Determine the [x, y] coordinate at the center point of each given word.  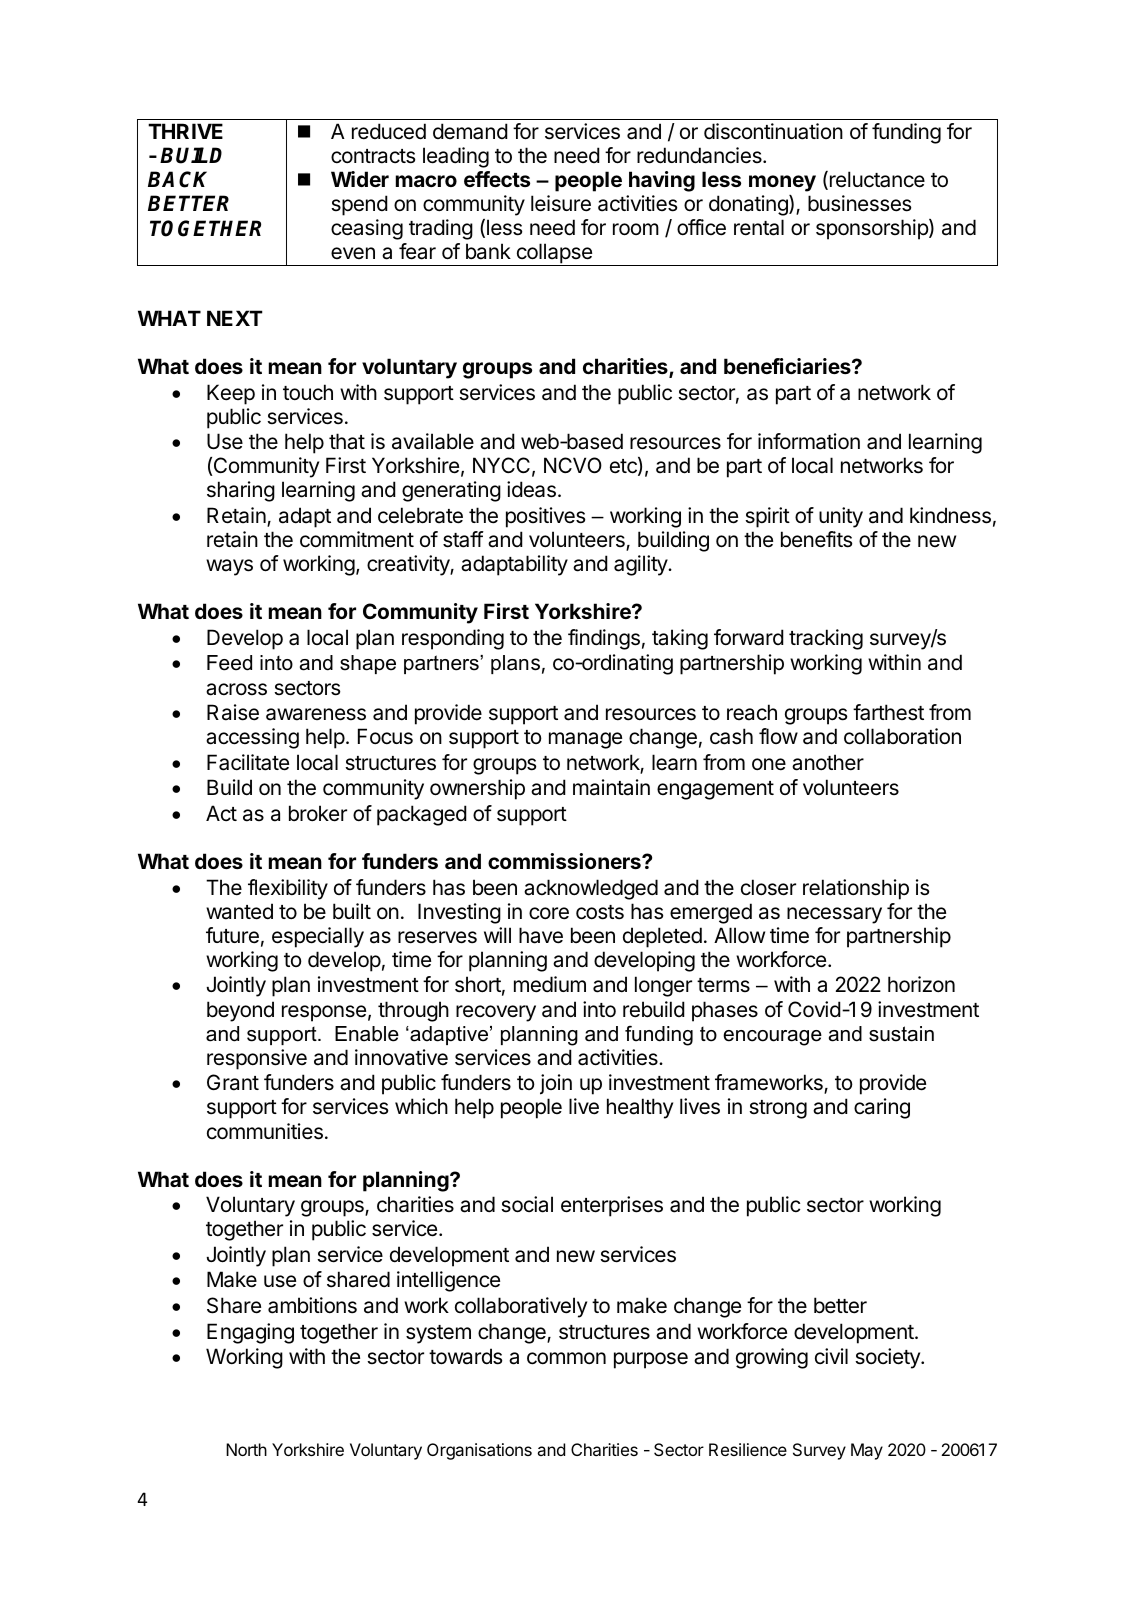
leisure [561, 203]
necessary [834, 915]
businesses [859, 203]
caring [882, 1108]
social [527, 1204]
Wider [360, 179]
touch [308, 392]
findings [604, 639]
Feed [229, 663]
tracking [826, 639]
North [246, 1449]
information [809, 441]
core [549, 913]
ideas [531, 489]
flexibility [288, 889]
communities [265, 1131]
